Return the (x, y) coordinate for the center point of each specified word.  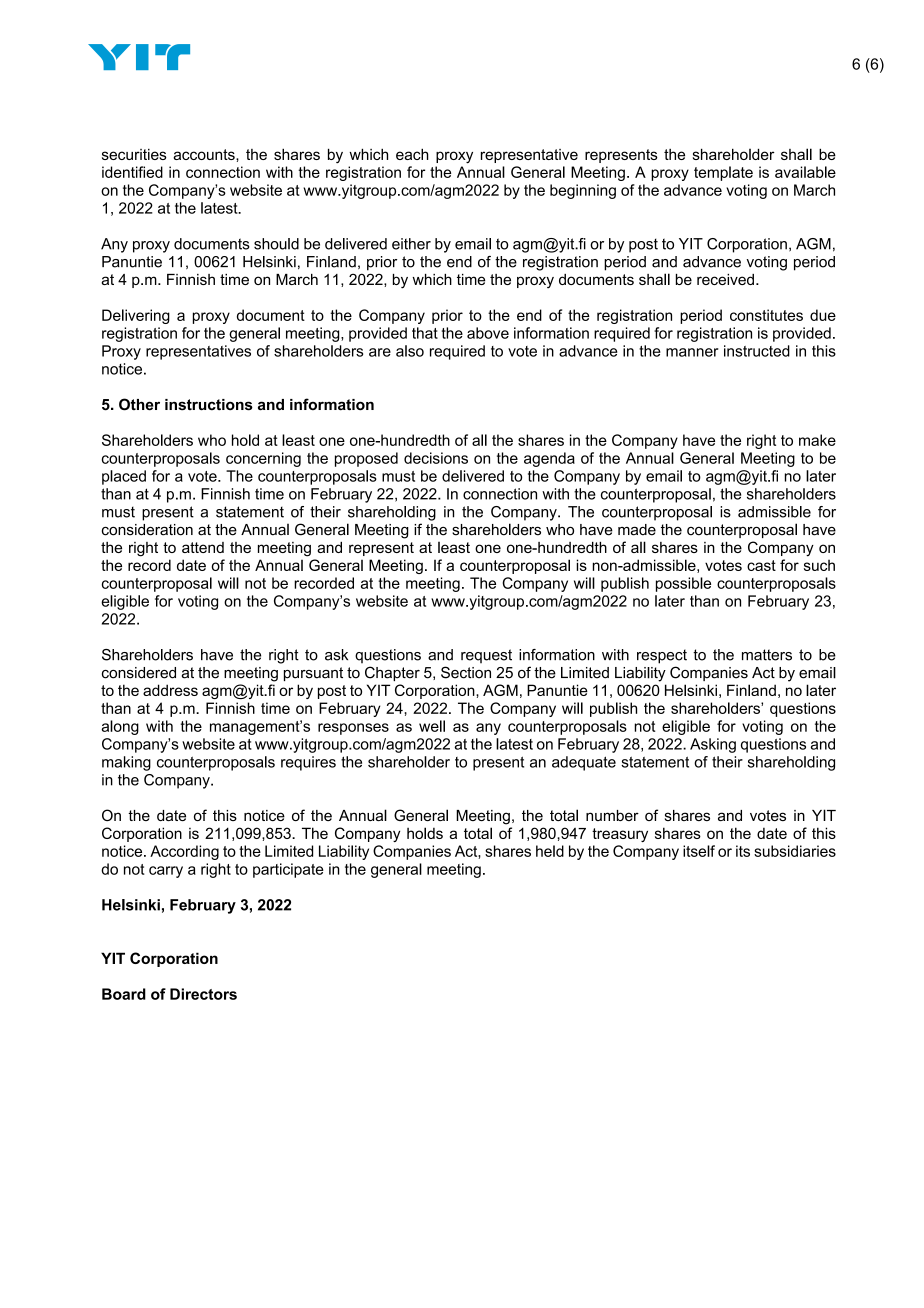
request (486, 656)
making (126, 763)
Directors (203, 994)
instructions (209, 405)
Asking (713, 745)
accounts (205, 154)
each (412, 154)
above (488, 333)
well (432, 726)
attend (203, 547)
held (550, 851)
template (723, 173)
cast (761, 565)
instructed (757, 351)
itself (699, 851)
